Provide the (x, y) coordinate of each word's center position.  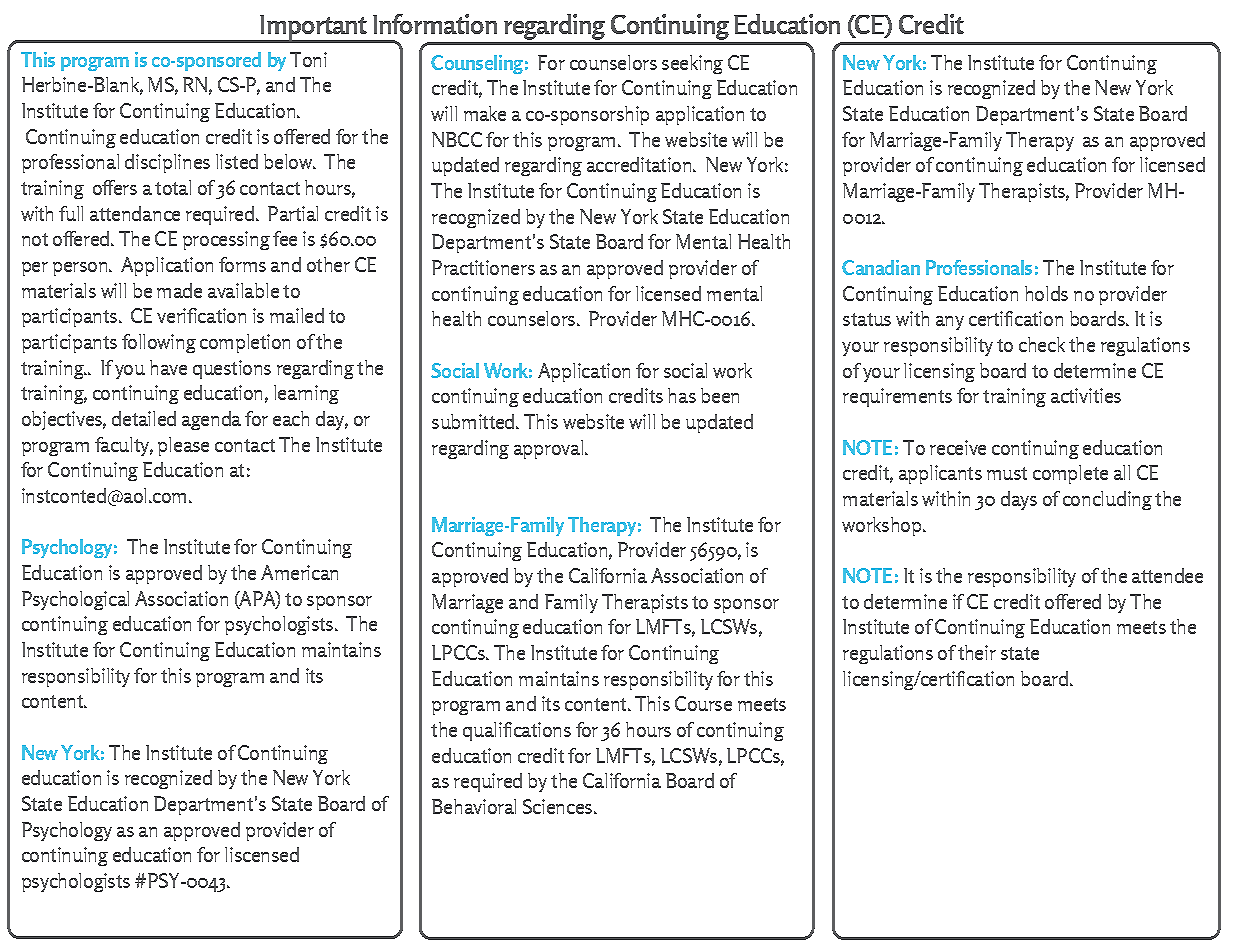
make (485, 113)
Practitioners (483, 267)
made (179, 290)
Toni (308, 59)
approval (548, 449)
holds (1046, 293)
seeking (692, 64)
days (1019, 500)
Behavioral (474, 806)
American (299, 572)
